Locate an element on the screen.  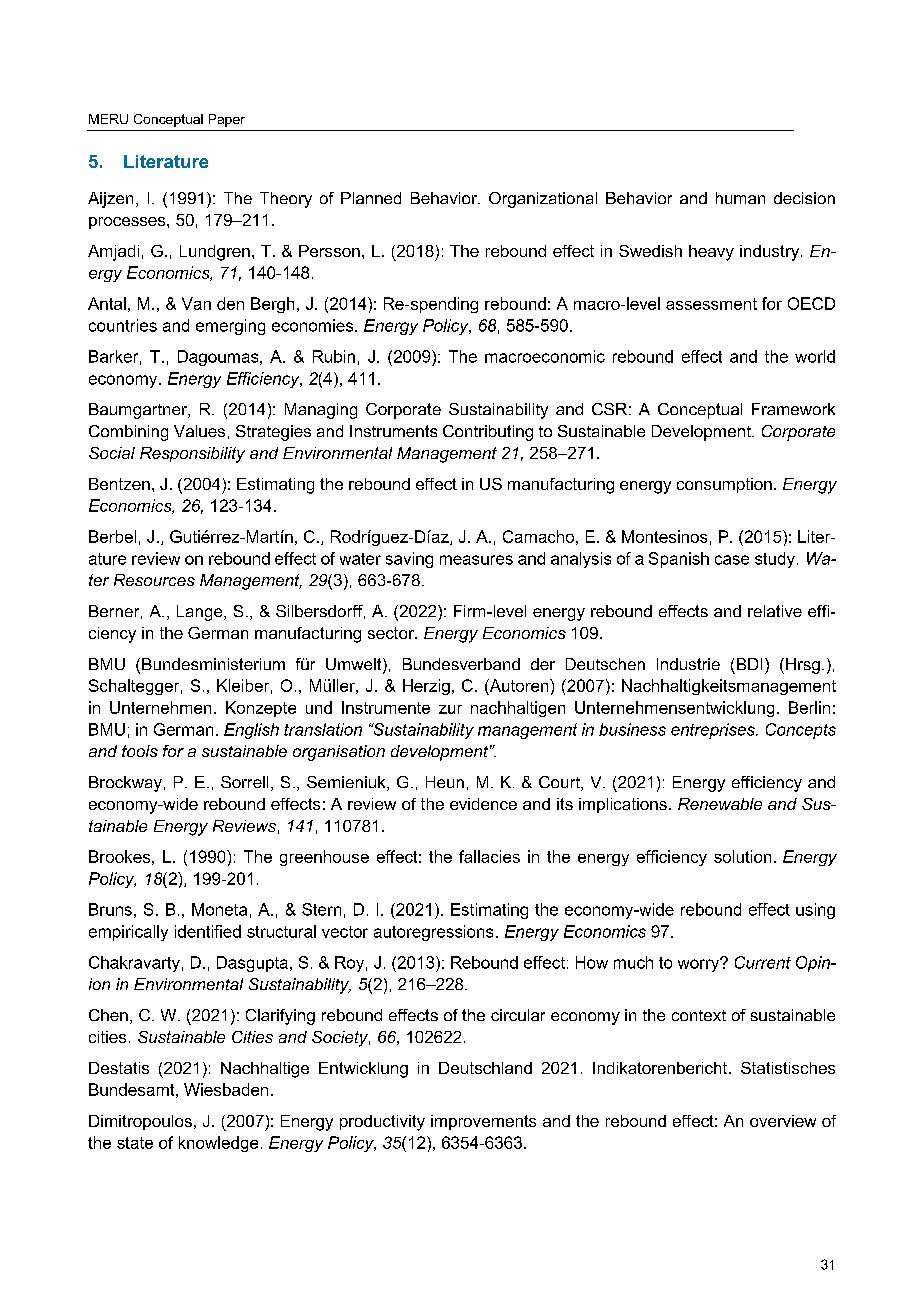
relative is located at coordinates (775, 611).
